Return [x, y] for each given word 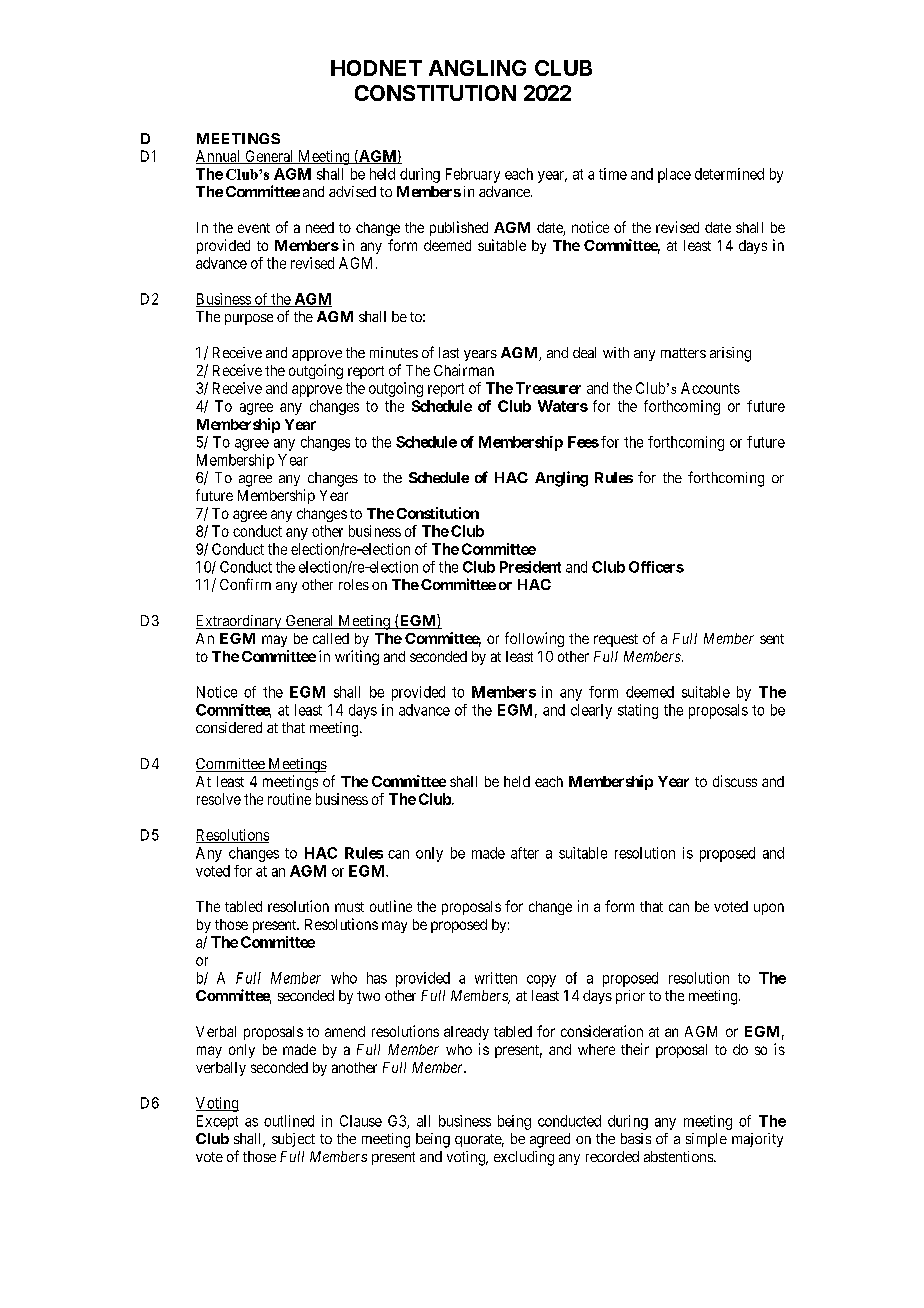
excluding [524, 1158]
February [473, 175]
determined [729, 174]
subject [293, 1140]
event [254, 228]
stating [638, 711]
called [331, 638]
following [534, 639]
